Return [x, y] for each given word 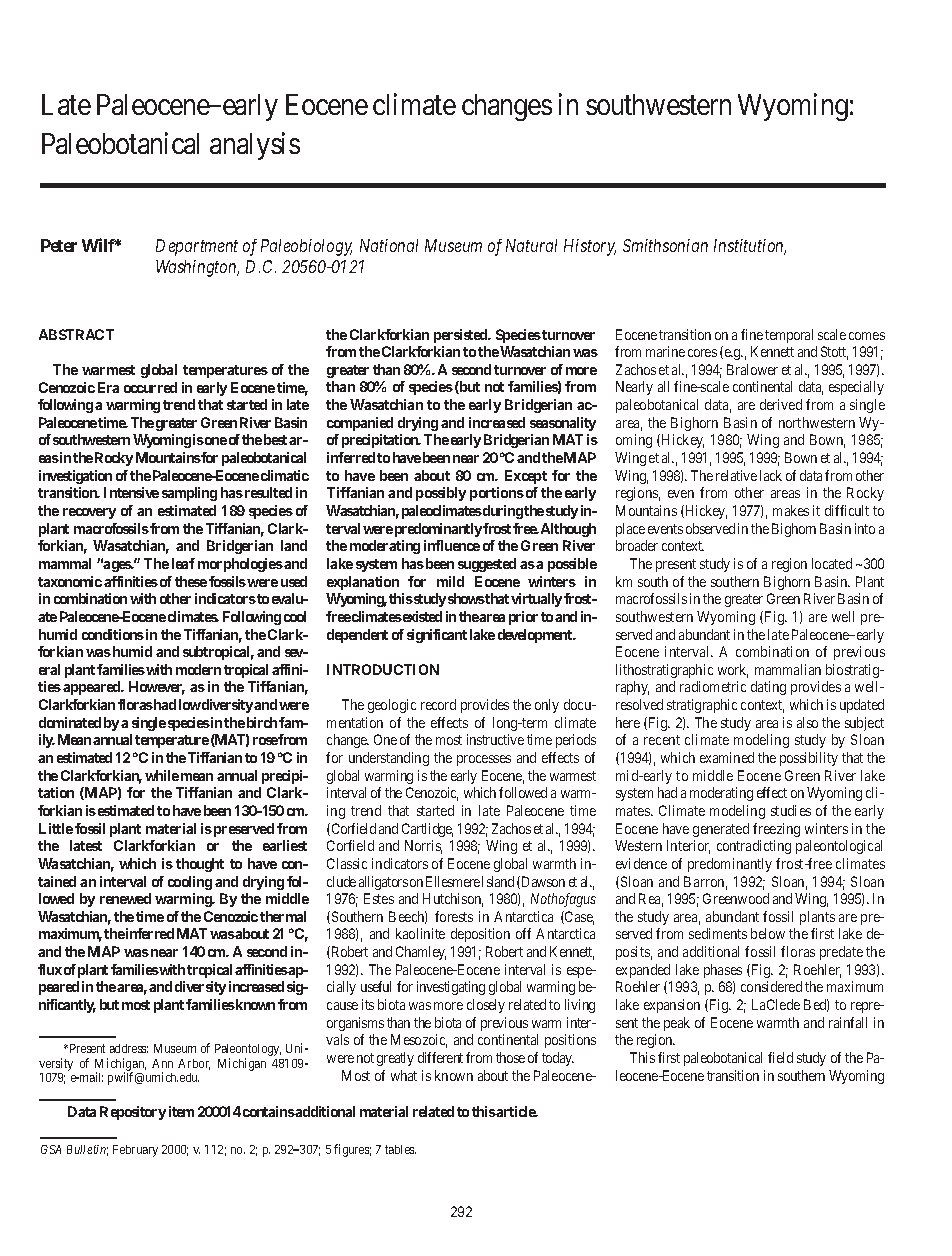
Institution [750, 247]
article [516, 1111]
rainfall [848, 1022]
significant [437, 636]
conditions [113, 634]
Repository [133, 1113]
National [389, 245]
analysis [255, 146]
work [733, 671]
